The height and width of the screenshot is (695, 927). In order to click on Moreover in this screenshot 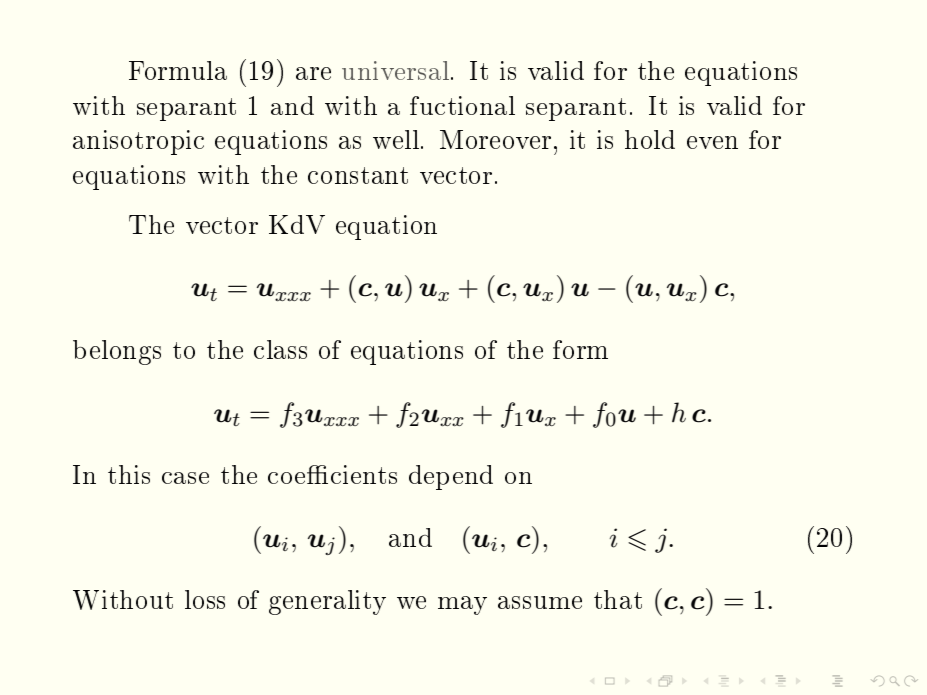, I will do `click(495, 139)`.
